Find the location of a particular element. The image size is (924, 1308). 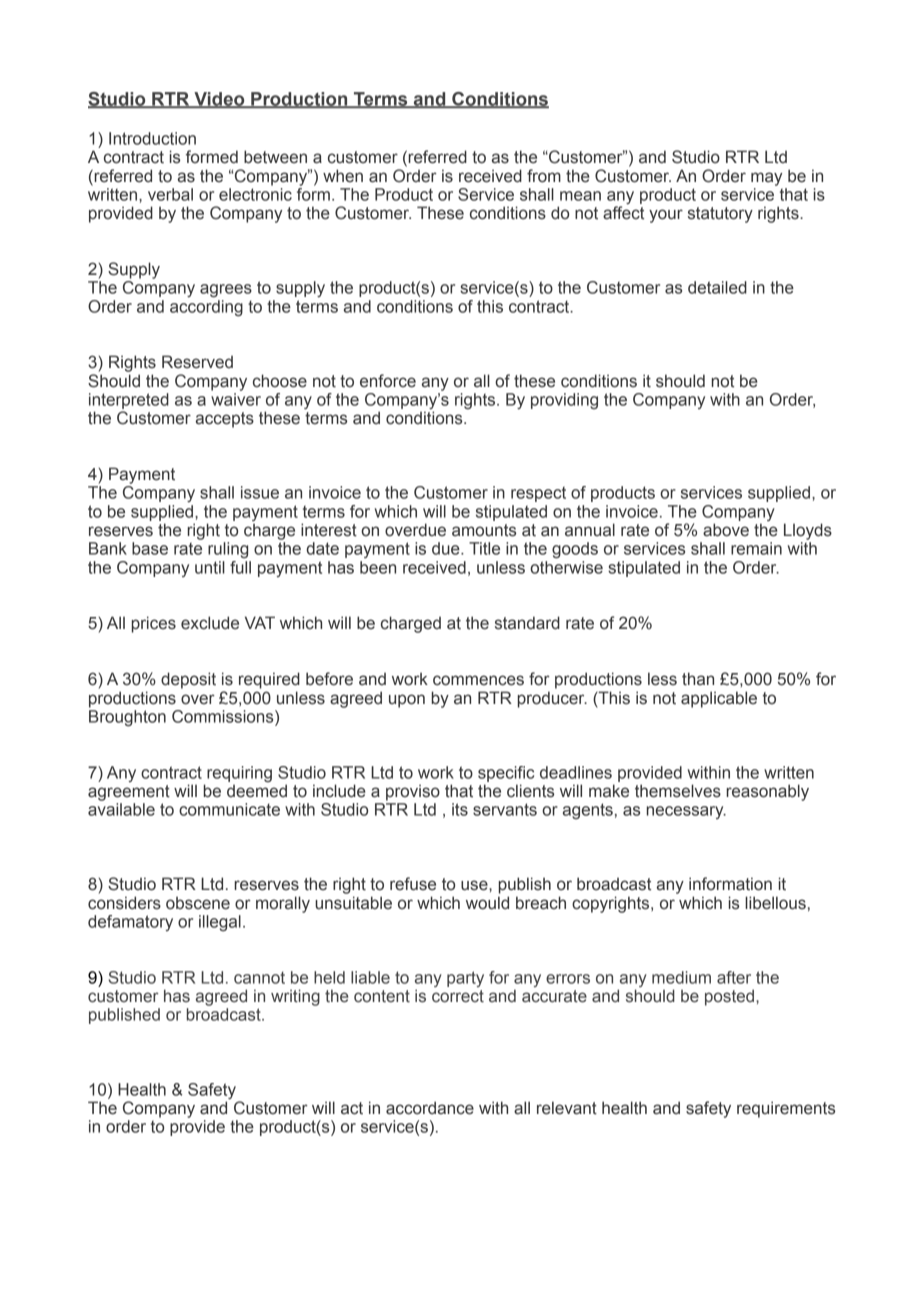

reasonably is located at coordinates (767, 792).
